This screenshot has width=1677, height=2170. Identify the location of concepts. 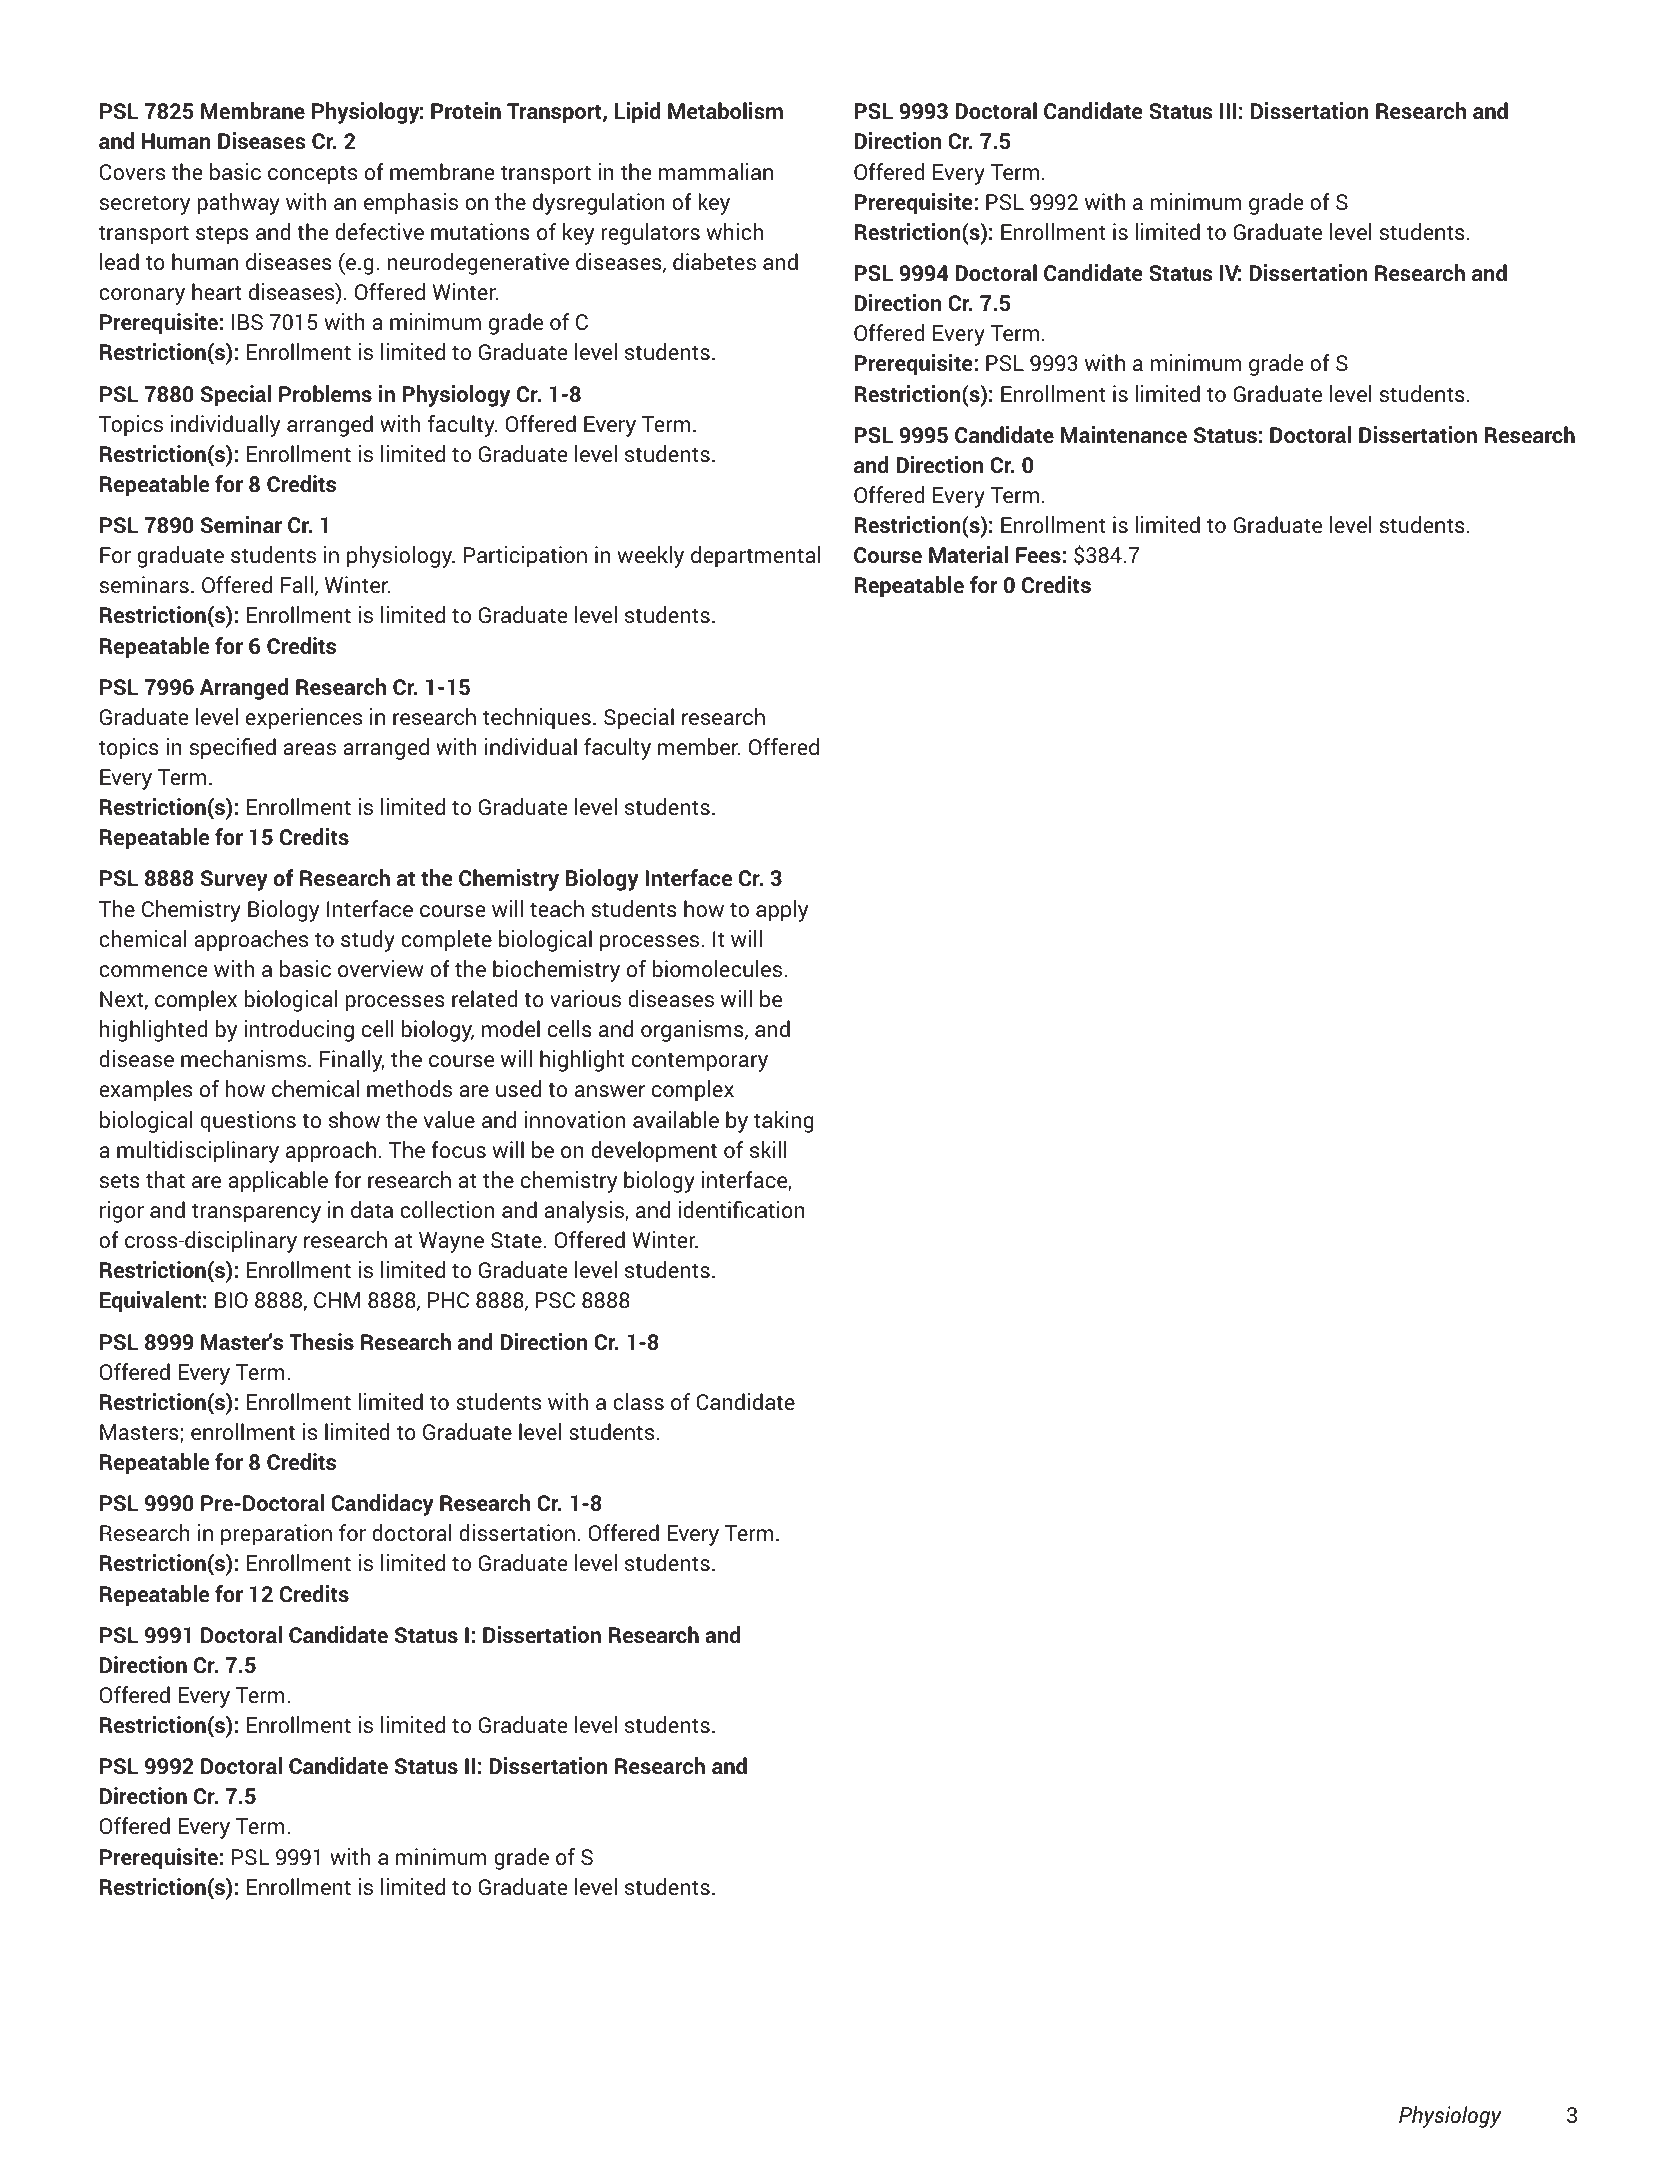
(312, 175).
